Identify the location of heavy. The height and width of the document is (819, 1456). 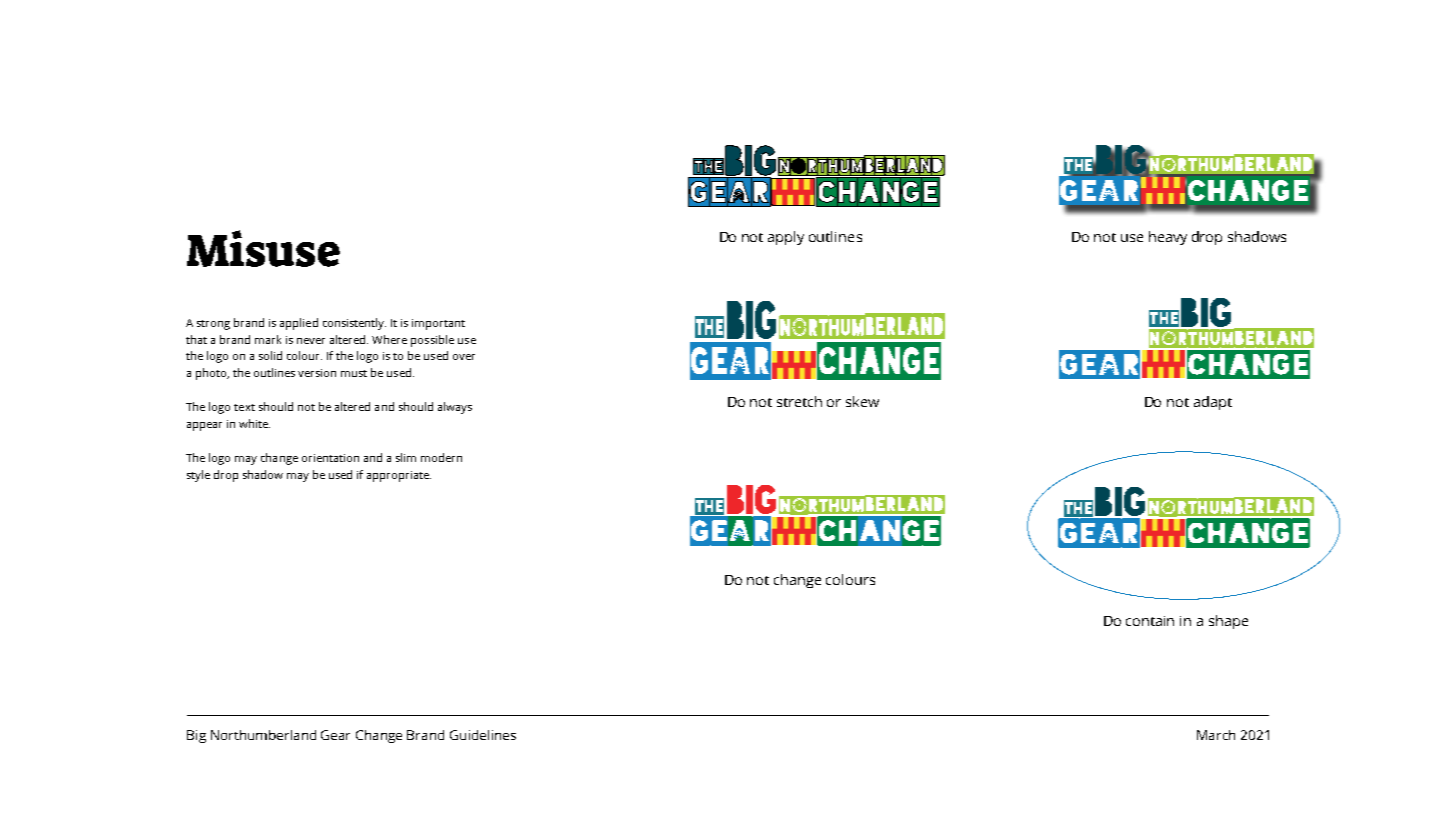
(1168, 238).
